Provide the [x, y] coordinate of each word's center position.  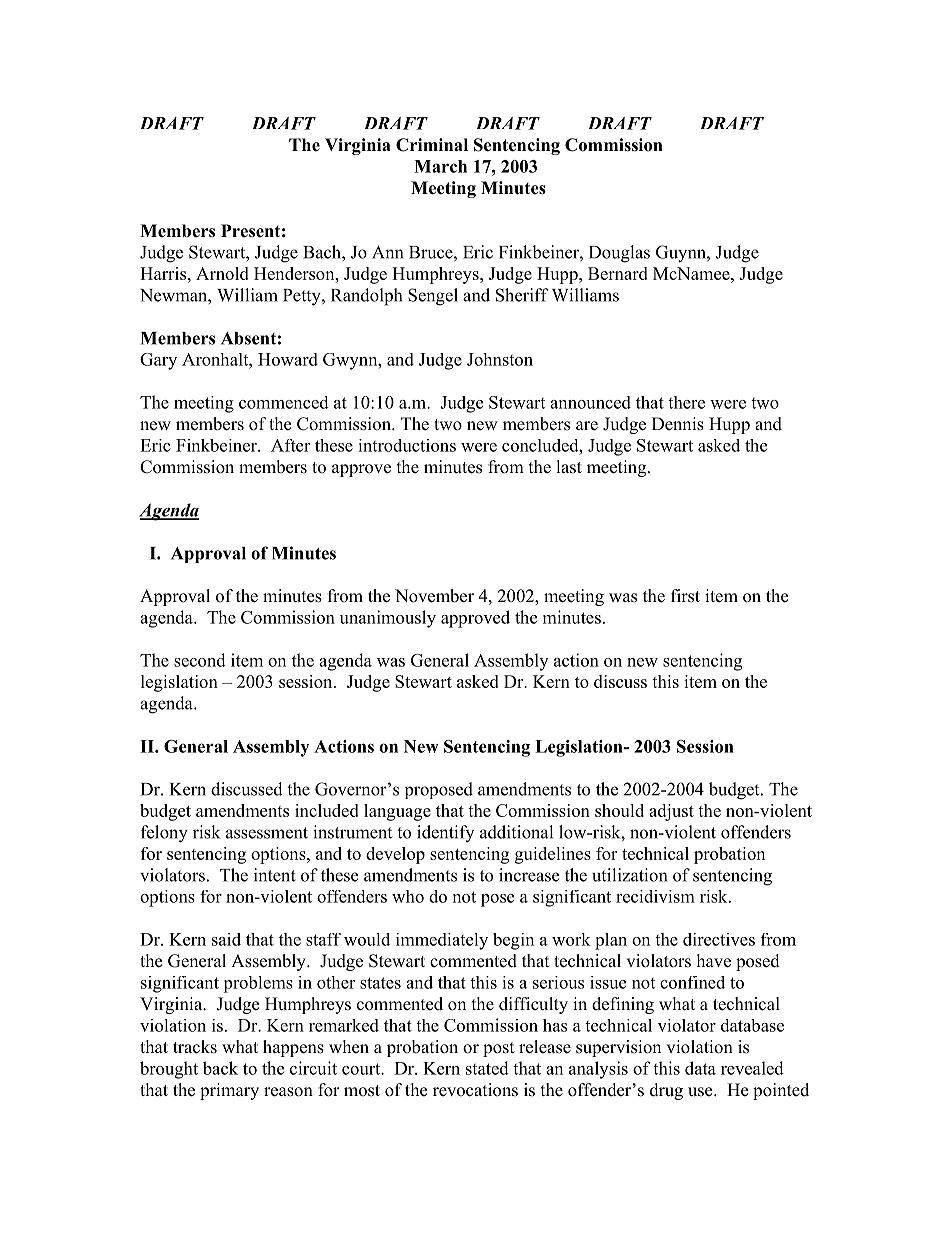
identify [445, 833]
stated [487, 1068]
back [220, 1068]
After [290, 445]
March [440, 166]
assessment [267, 833]
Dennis [678, 424]
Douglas [619, 254]
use [701, 1092]
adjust [671, 812]
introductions [407, 445]
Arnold [222, 273]
